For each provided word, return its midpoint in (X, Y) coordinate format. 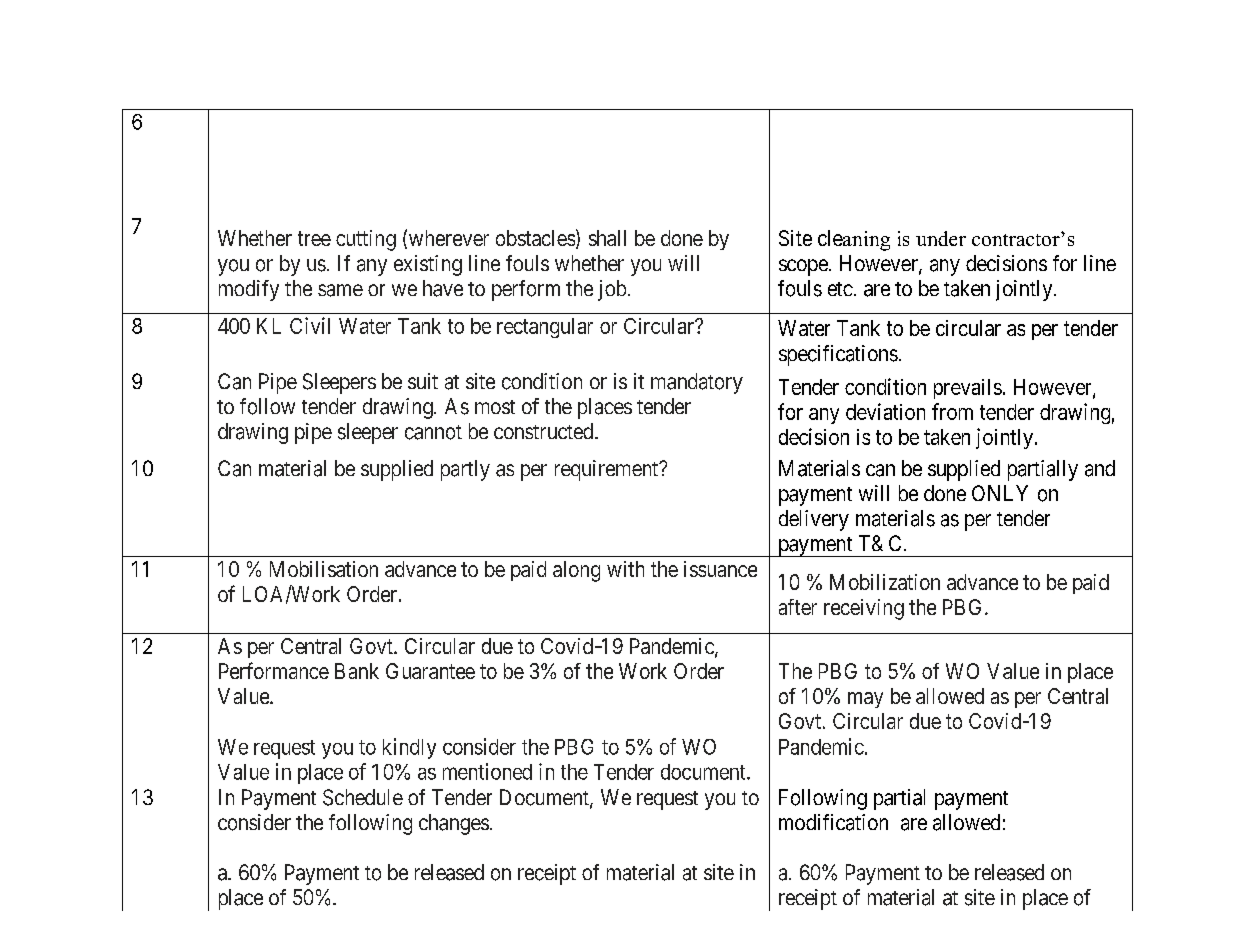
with (625, 569)
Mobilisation (324, 569)
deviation (885, 411)
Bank (357, 671)
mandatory (697, 383)
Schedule (363, 797)
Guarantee (430, 671)
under (941, 238)
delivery (814, 520)
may (865, 700)
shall (607, 238)
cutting (366, 240)
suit (423, 381)
